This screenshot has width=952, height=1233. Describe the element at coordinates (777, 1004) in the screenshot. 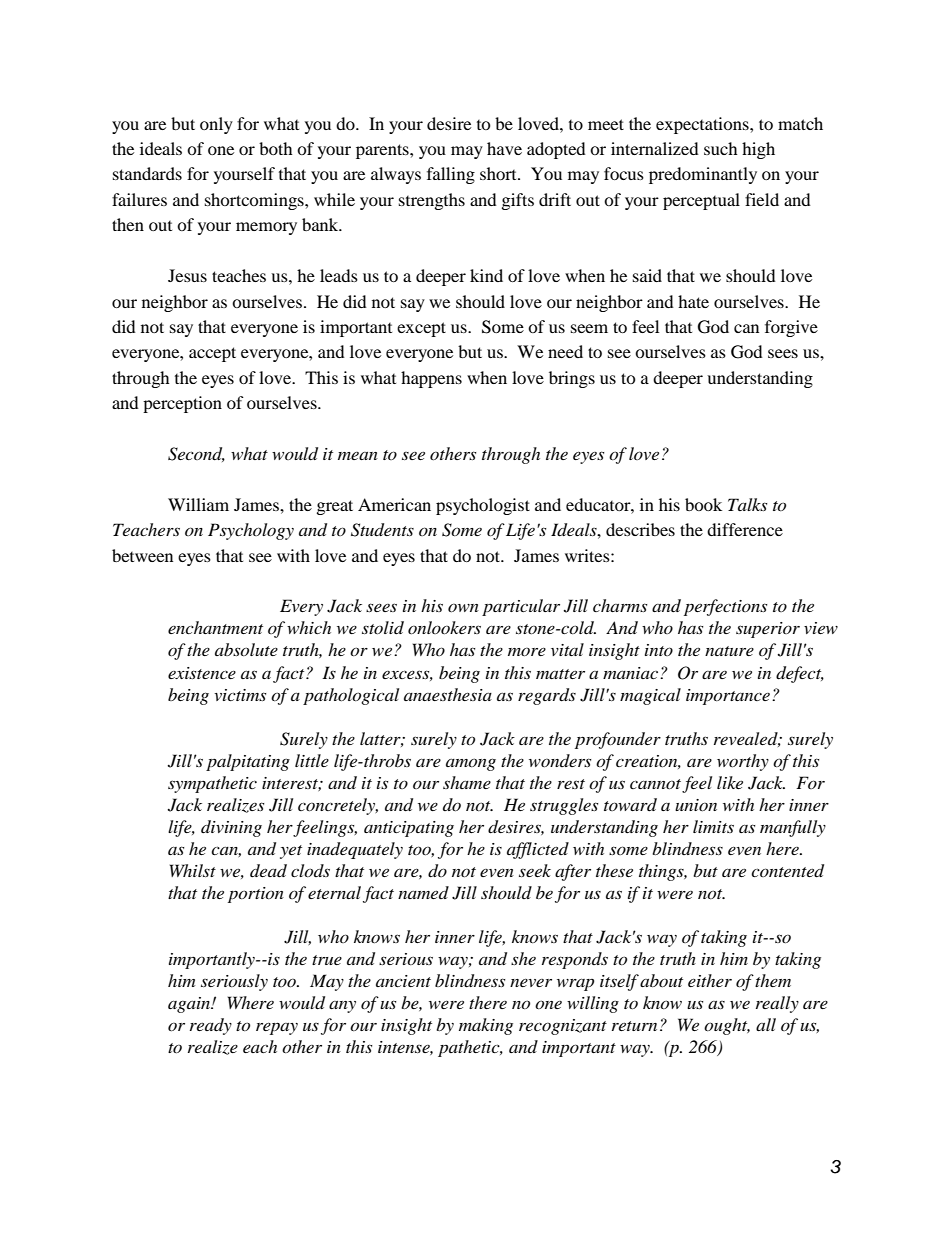

I see `really` at that location.
